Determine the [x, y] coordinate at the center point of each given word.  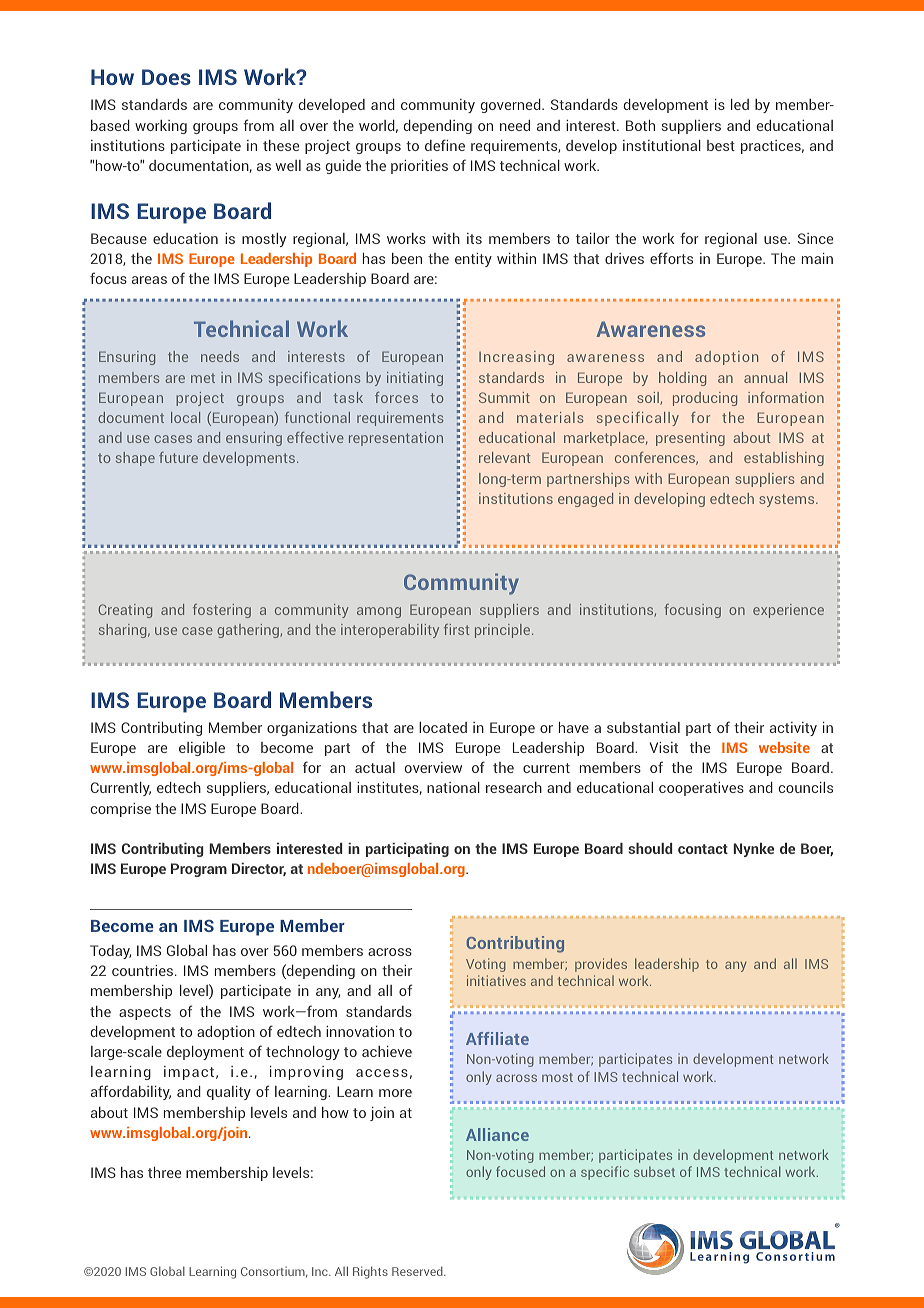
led [740, 104]
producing [705, 399]
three [164, 1172]
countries [144, 970]
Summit [504, 397]
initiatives [496, 980]
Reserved [418, 1271]
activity [793, 729]
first [456, 629]
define [445, 145]
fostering [222, 611]
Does [166, 77]
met [203, 378]
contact [703, 849]
